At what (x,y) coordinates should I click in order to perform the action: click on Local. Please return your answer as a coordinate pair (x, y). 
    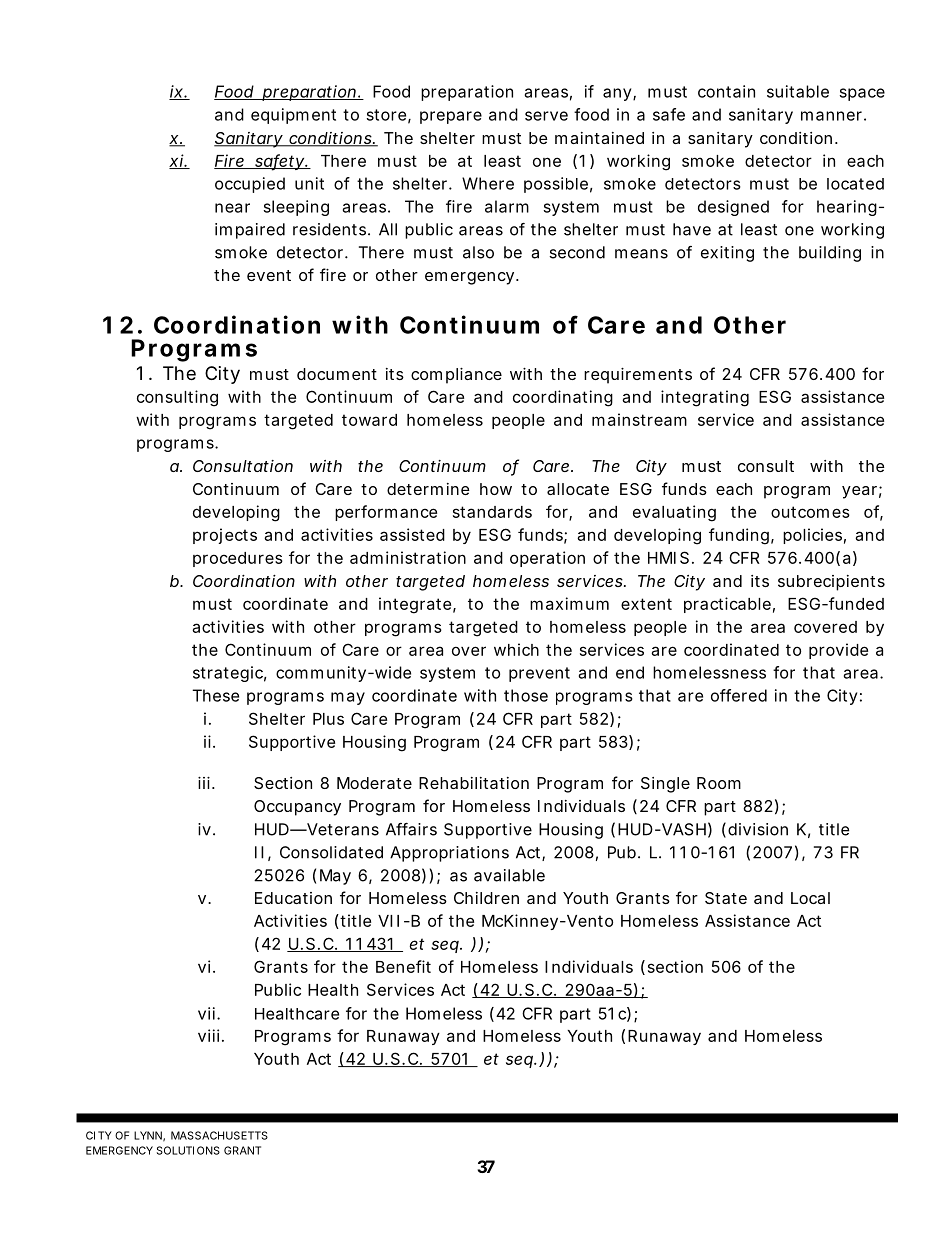
    Looking at the image, I should click on (810, 898).
